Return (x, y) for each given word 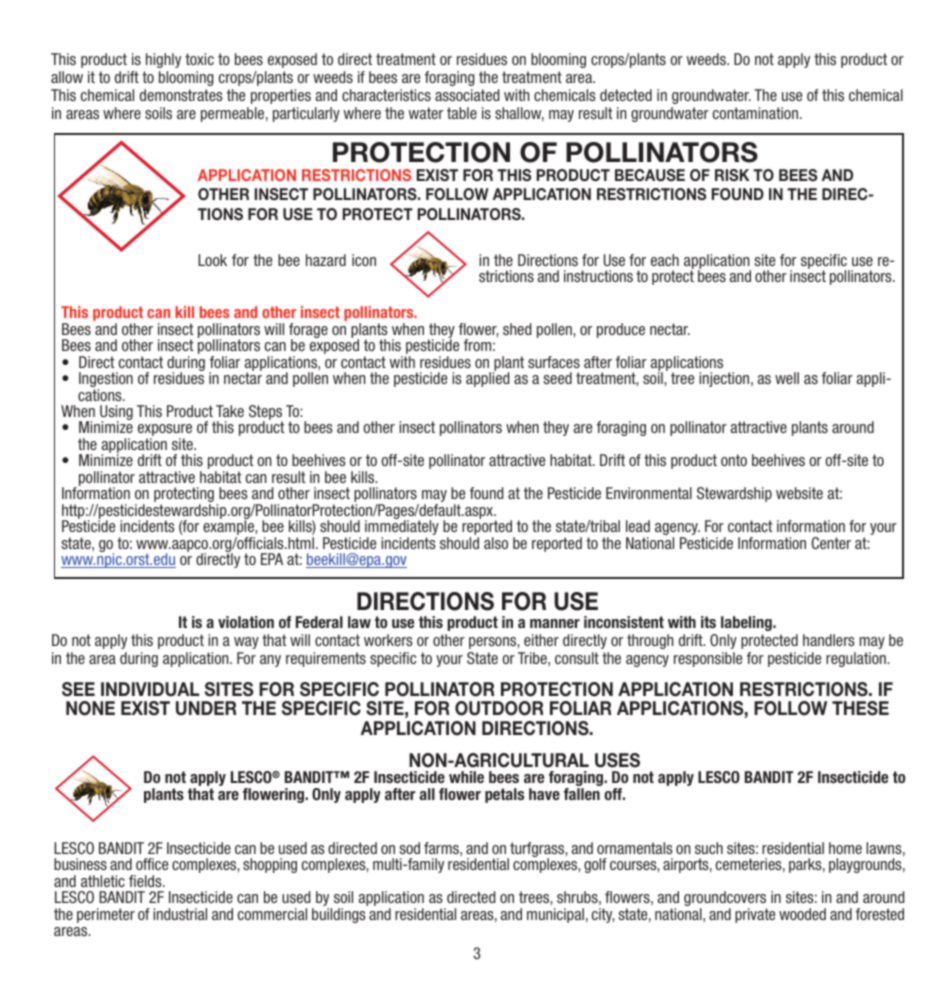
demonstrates (181, 95)
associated (467, 95)
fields (146, 881)
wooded (802, 914)
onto (734, 460)
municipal (555, 915)
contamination (755, 113)
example (229, 529)
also (496, 543)
